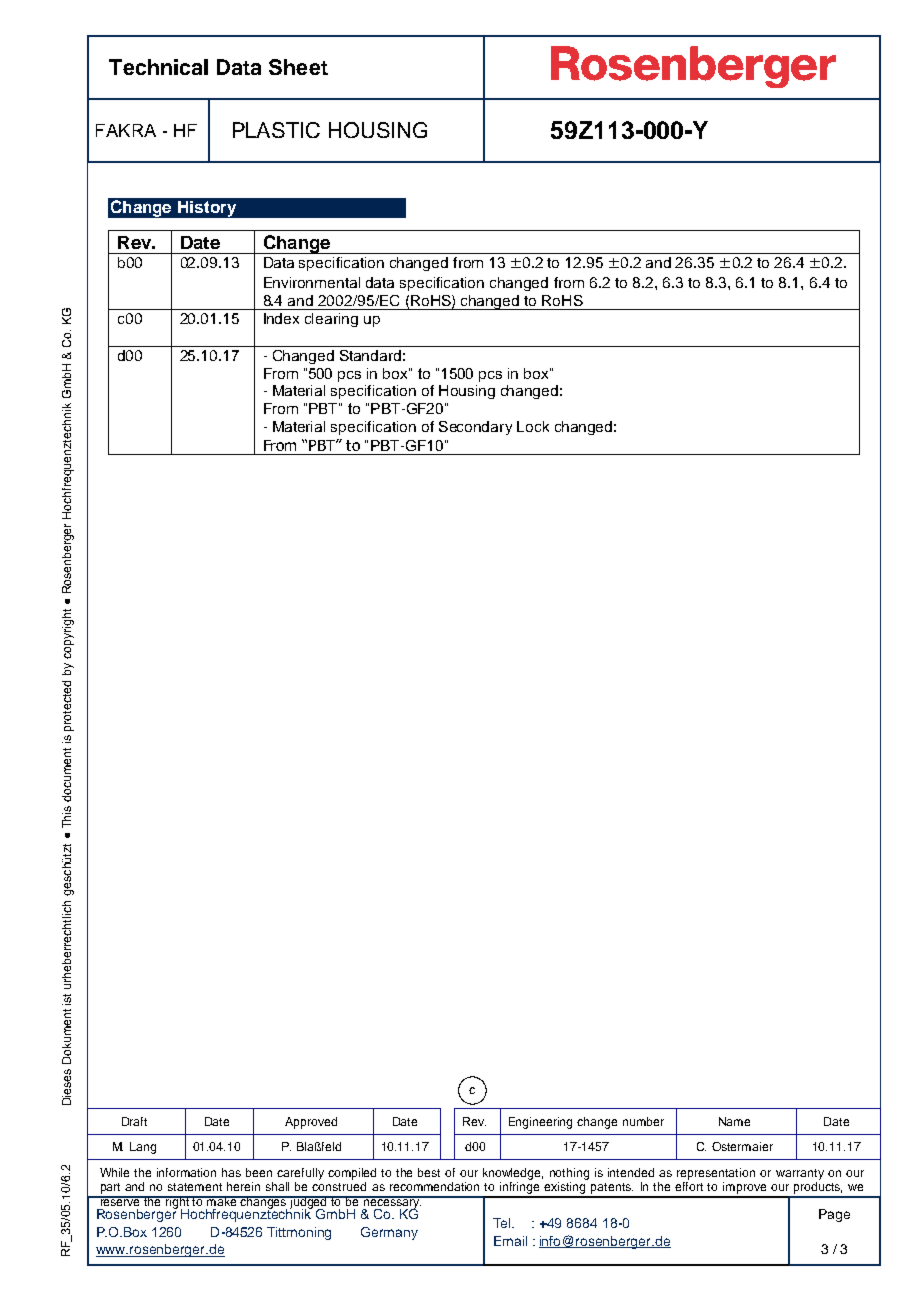  Describe the element at coordinates (331, 320) in the document. I see `clearing` at that location.
